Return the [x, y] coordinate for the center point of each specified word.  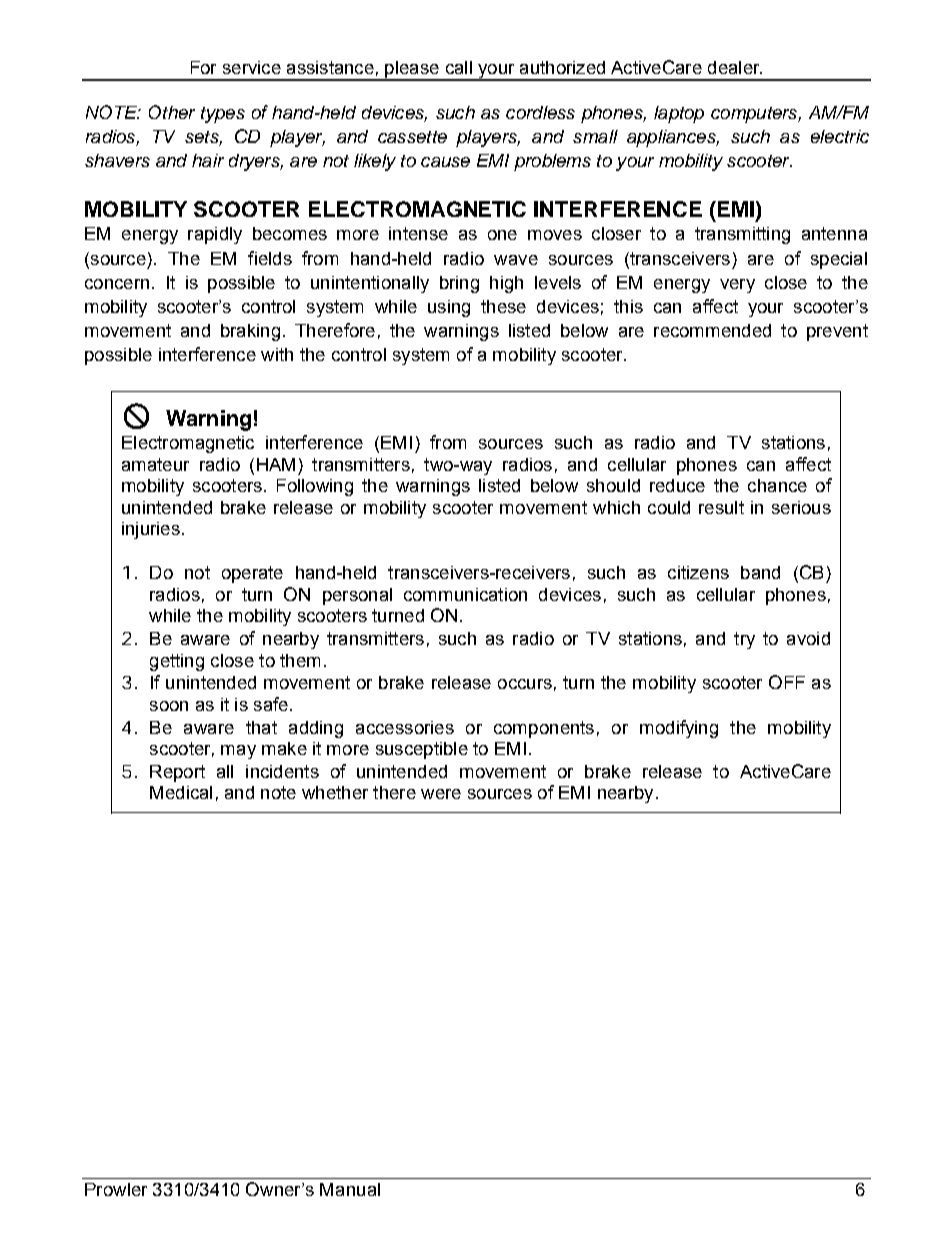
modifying [679, 729]
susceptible [422, 750]
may [238, 752]
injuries [151, 530]
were [441, 794]
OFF [787, 682]
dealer [735, 67]
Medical [181, 792]
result [721, 507]
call [459, 67]
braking [250, 332]
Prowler [116, 1189]
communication [465, 594]
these [503, 306]
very [737, 286]
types [223, 115]
